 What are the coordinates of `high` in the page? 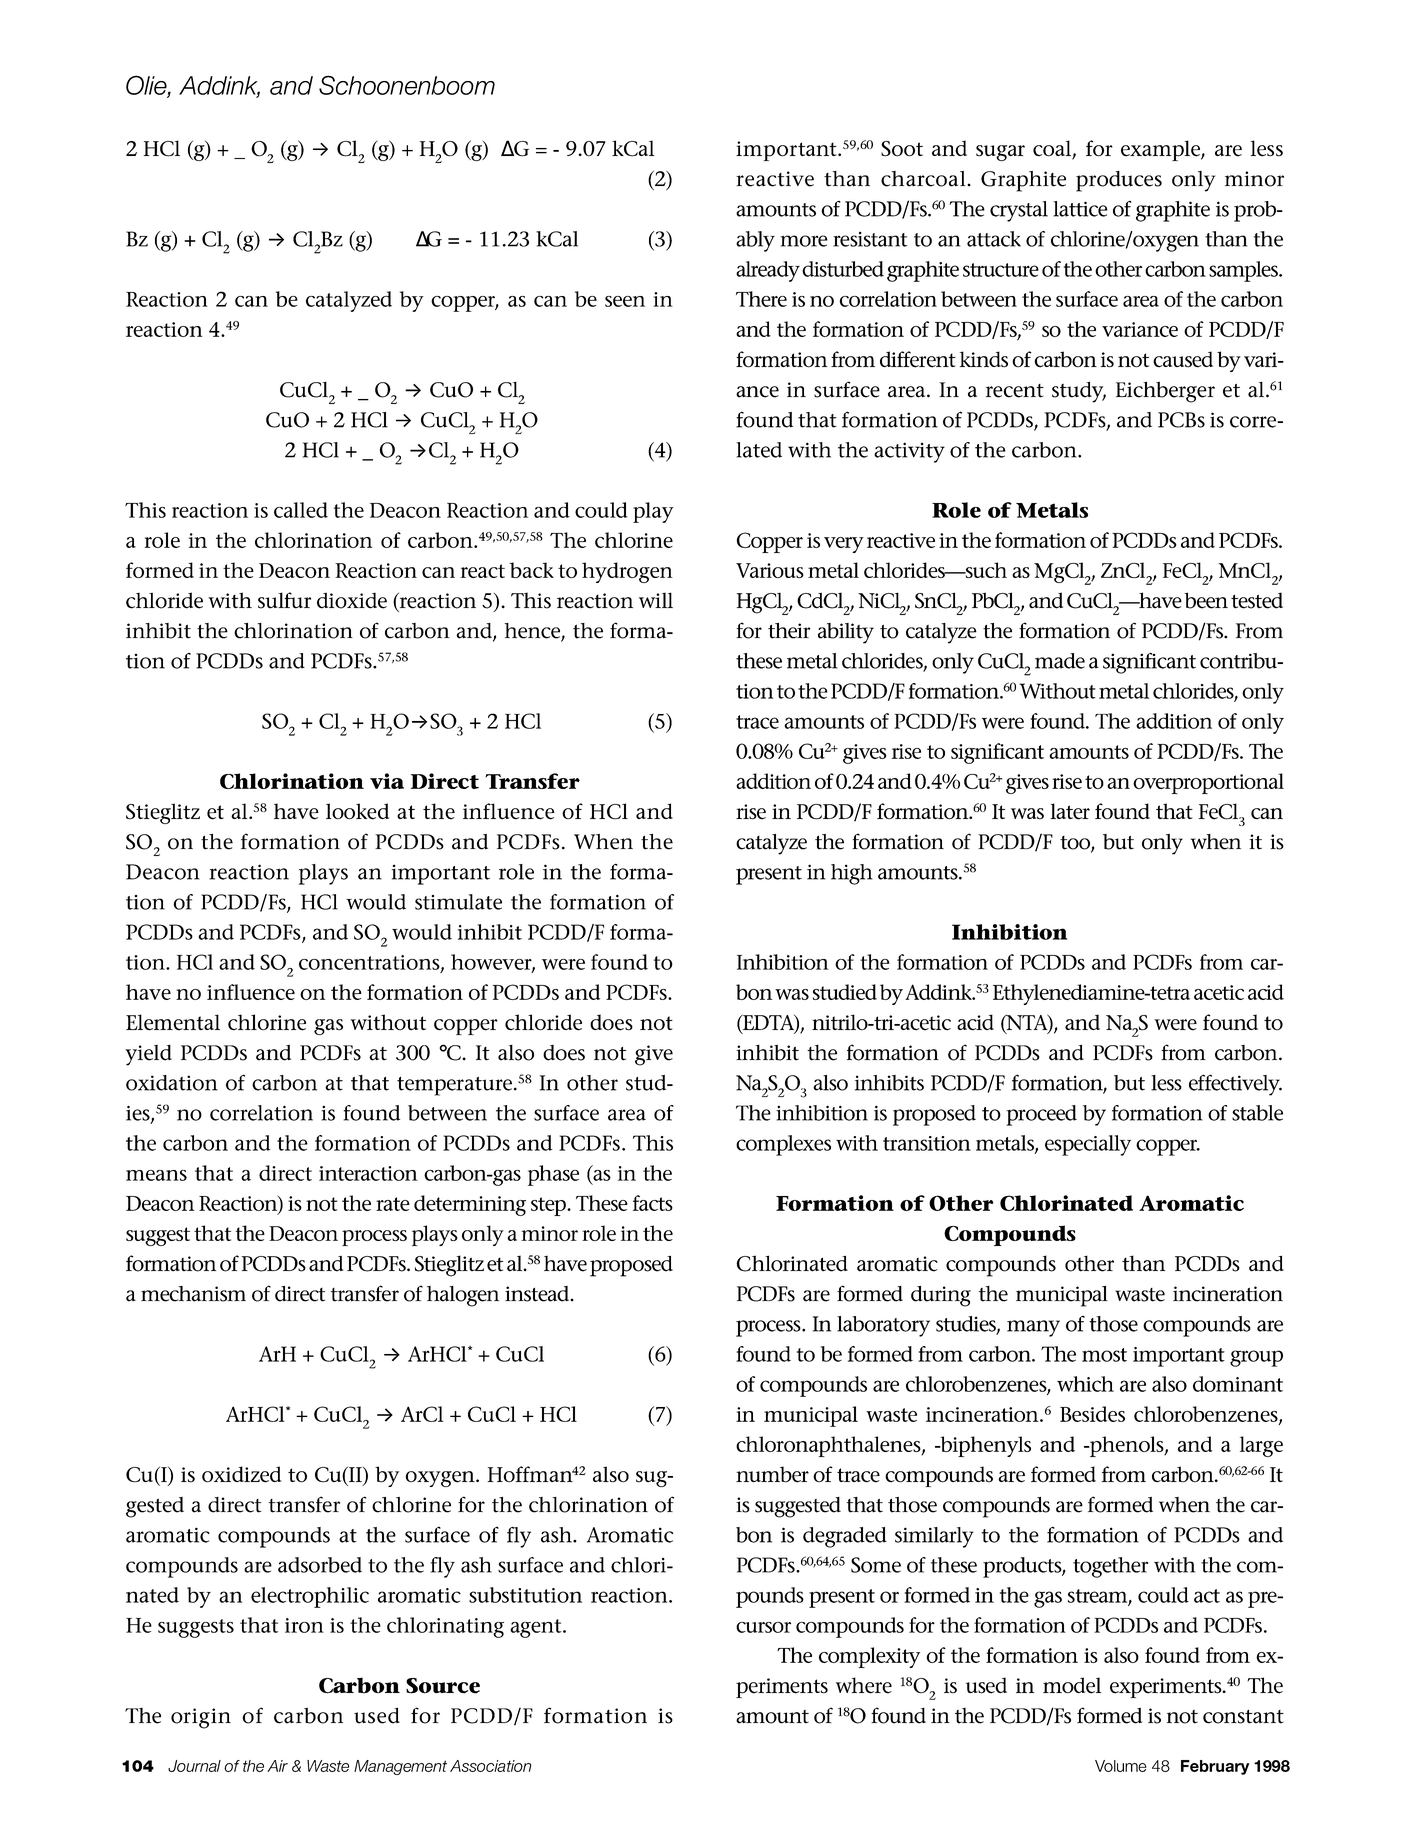 It's located at (852, 874).
